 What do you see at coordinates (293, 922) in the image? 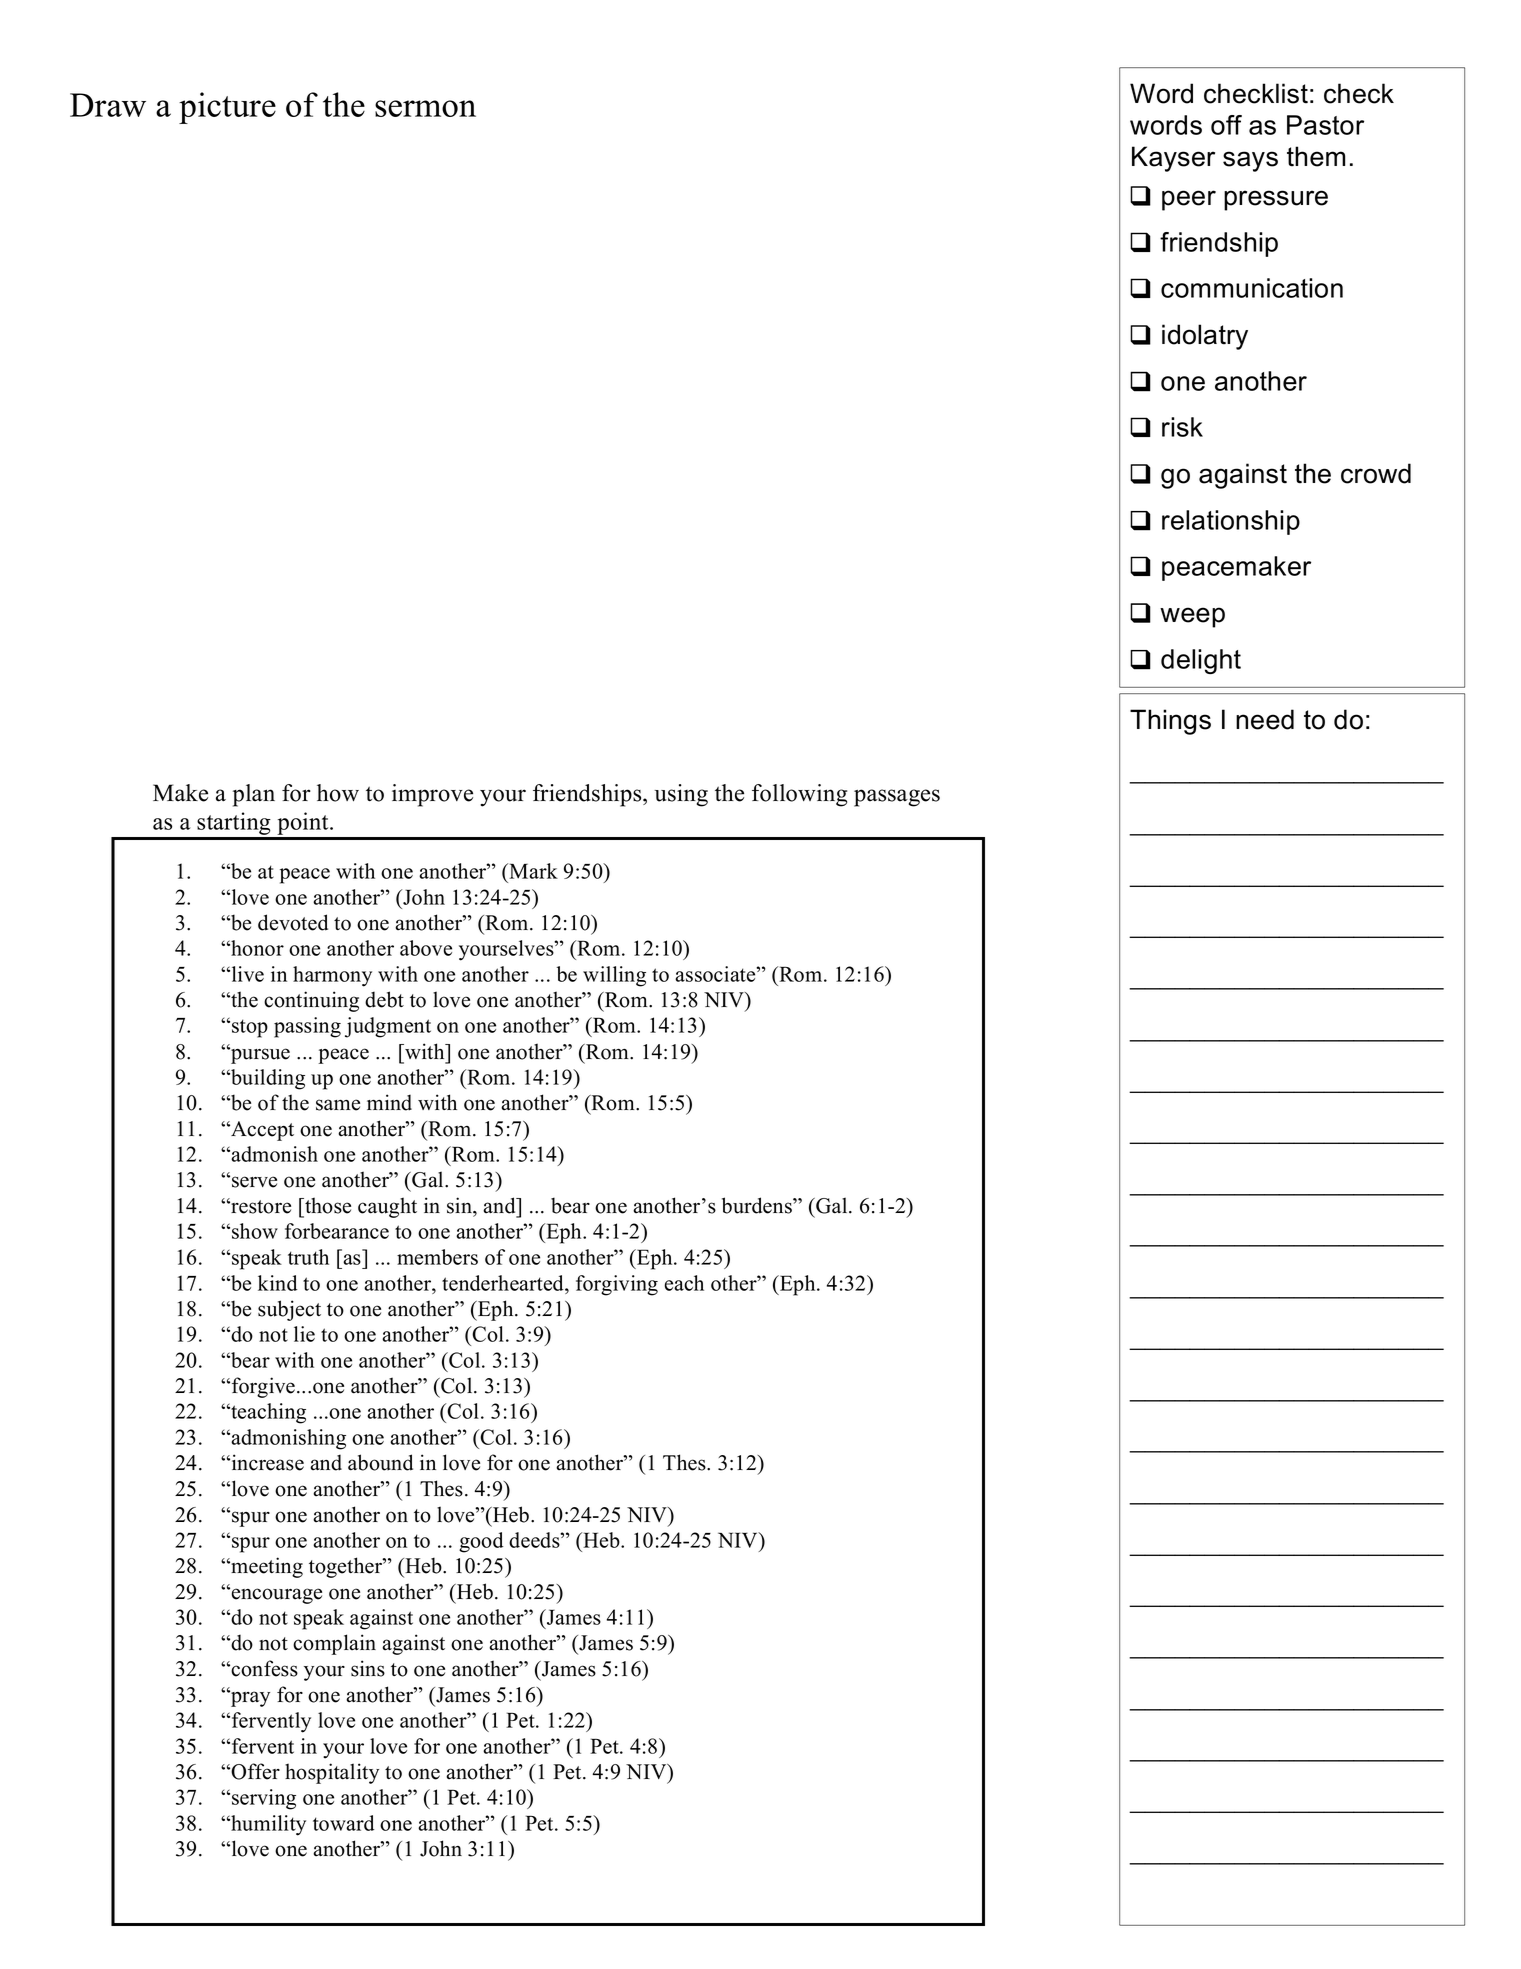
I see `devoted` at bounding box center [293, 922].
